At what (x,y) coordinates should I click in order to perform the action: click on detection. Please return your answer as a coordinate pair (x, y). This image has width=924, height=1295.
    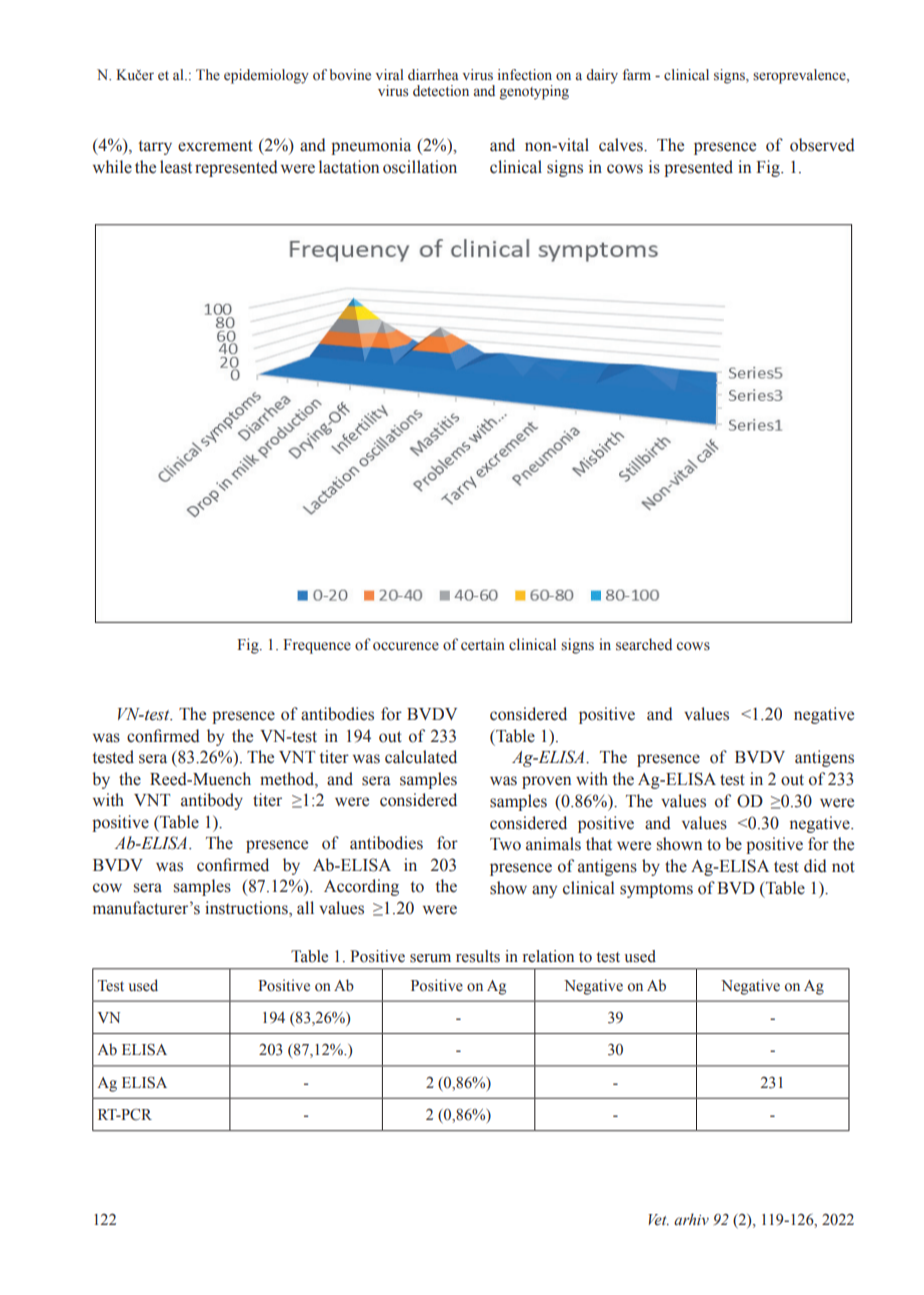
    Looking at the image, I should click on (441, 91).
